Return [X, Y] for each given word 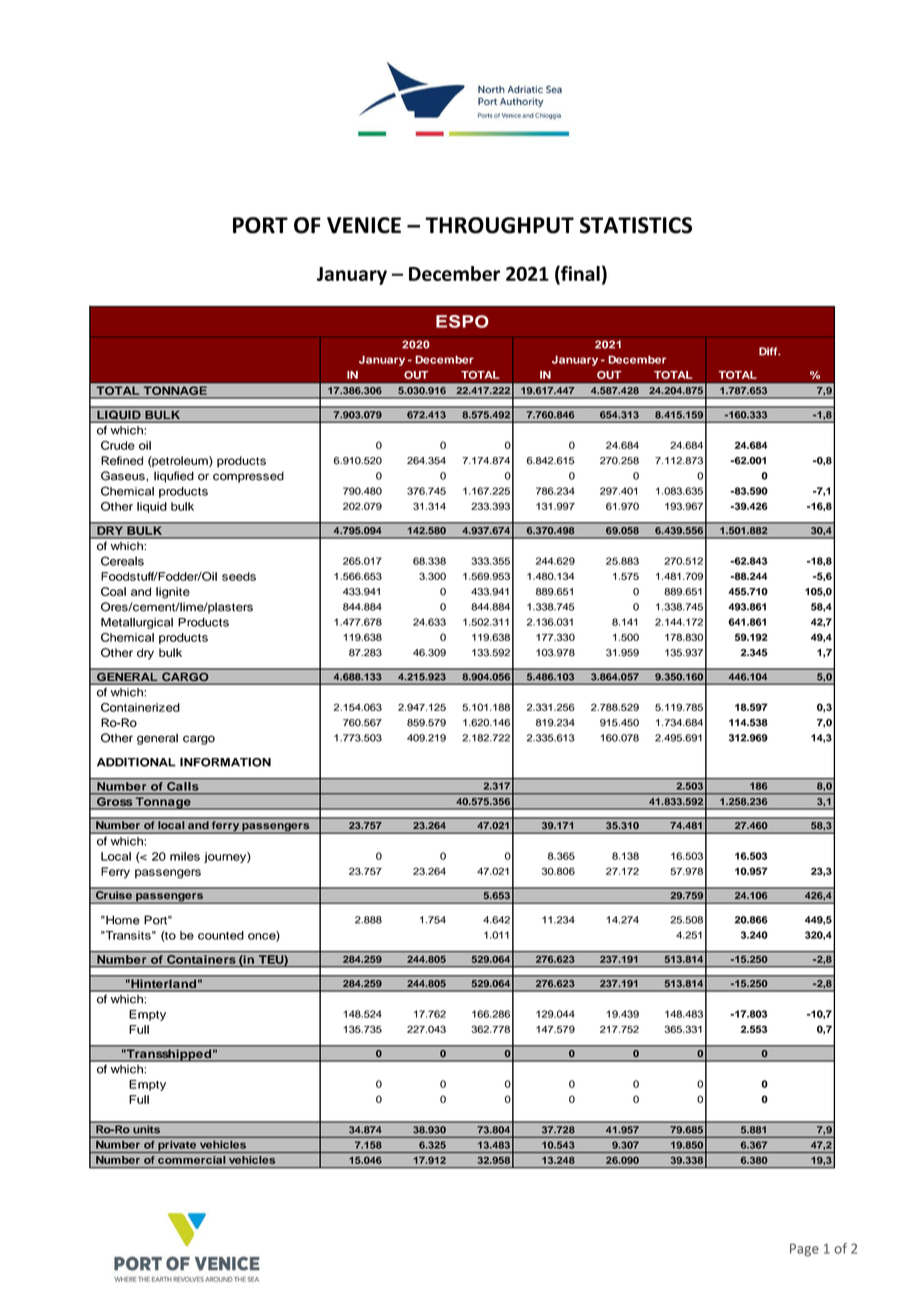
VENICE [364, 225]
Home [122, 920]
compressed [248, 477]
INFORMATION [225, 762]
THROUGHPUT [499, 225]
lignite [173, 593]
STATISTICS [636, 225]
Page [804, 1250]
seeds [239, 576]
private [177, 1145]
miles [185, 856]
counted [221, 935]
